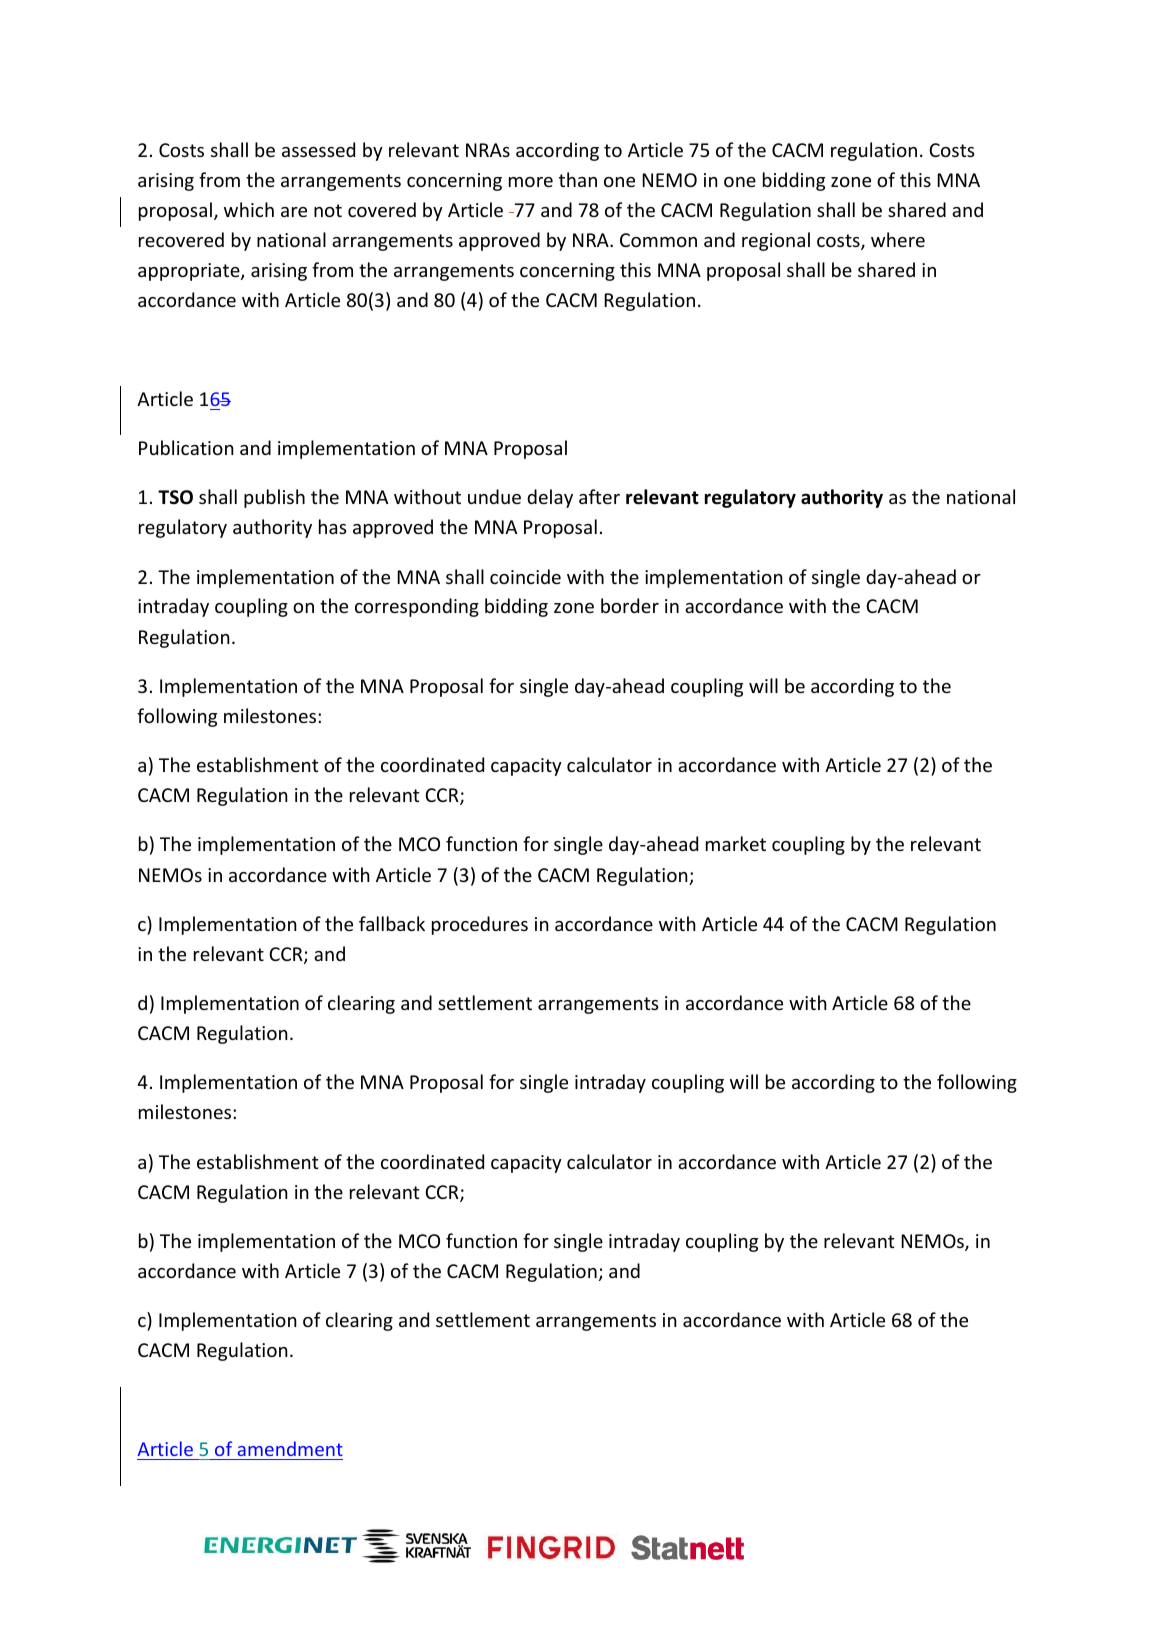  I want to click on procedures, so click(480, 925).
